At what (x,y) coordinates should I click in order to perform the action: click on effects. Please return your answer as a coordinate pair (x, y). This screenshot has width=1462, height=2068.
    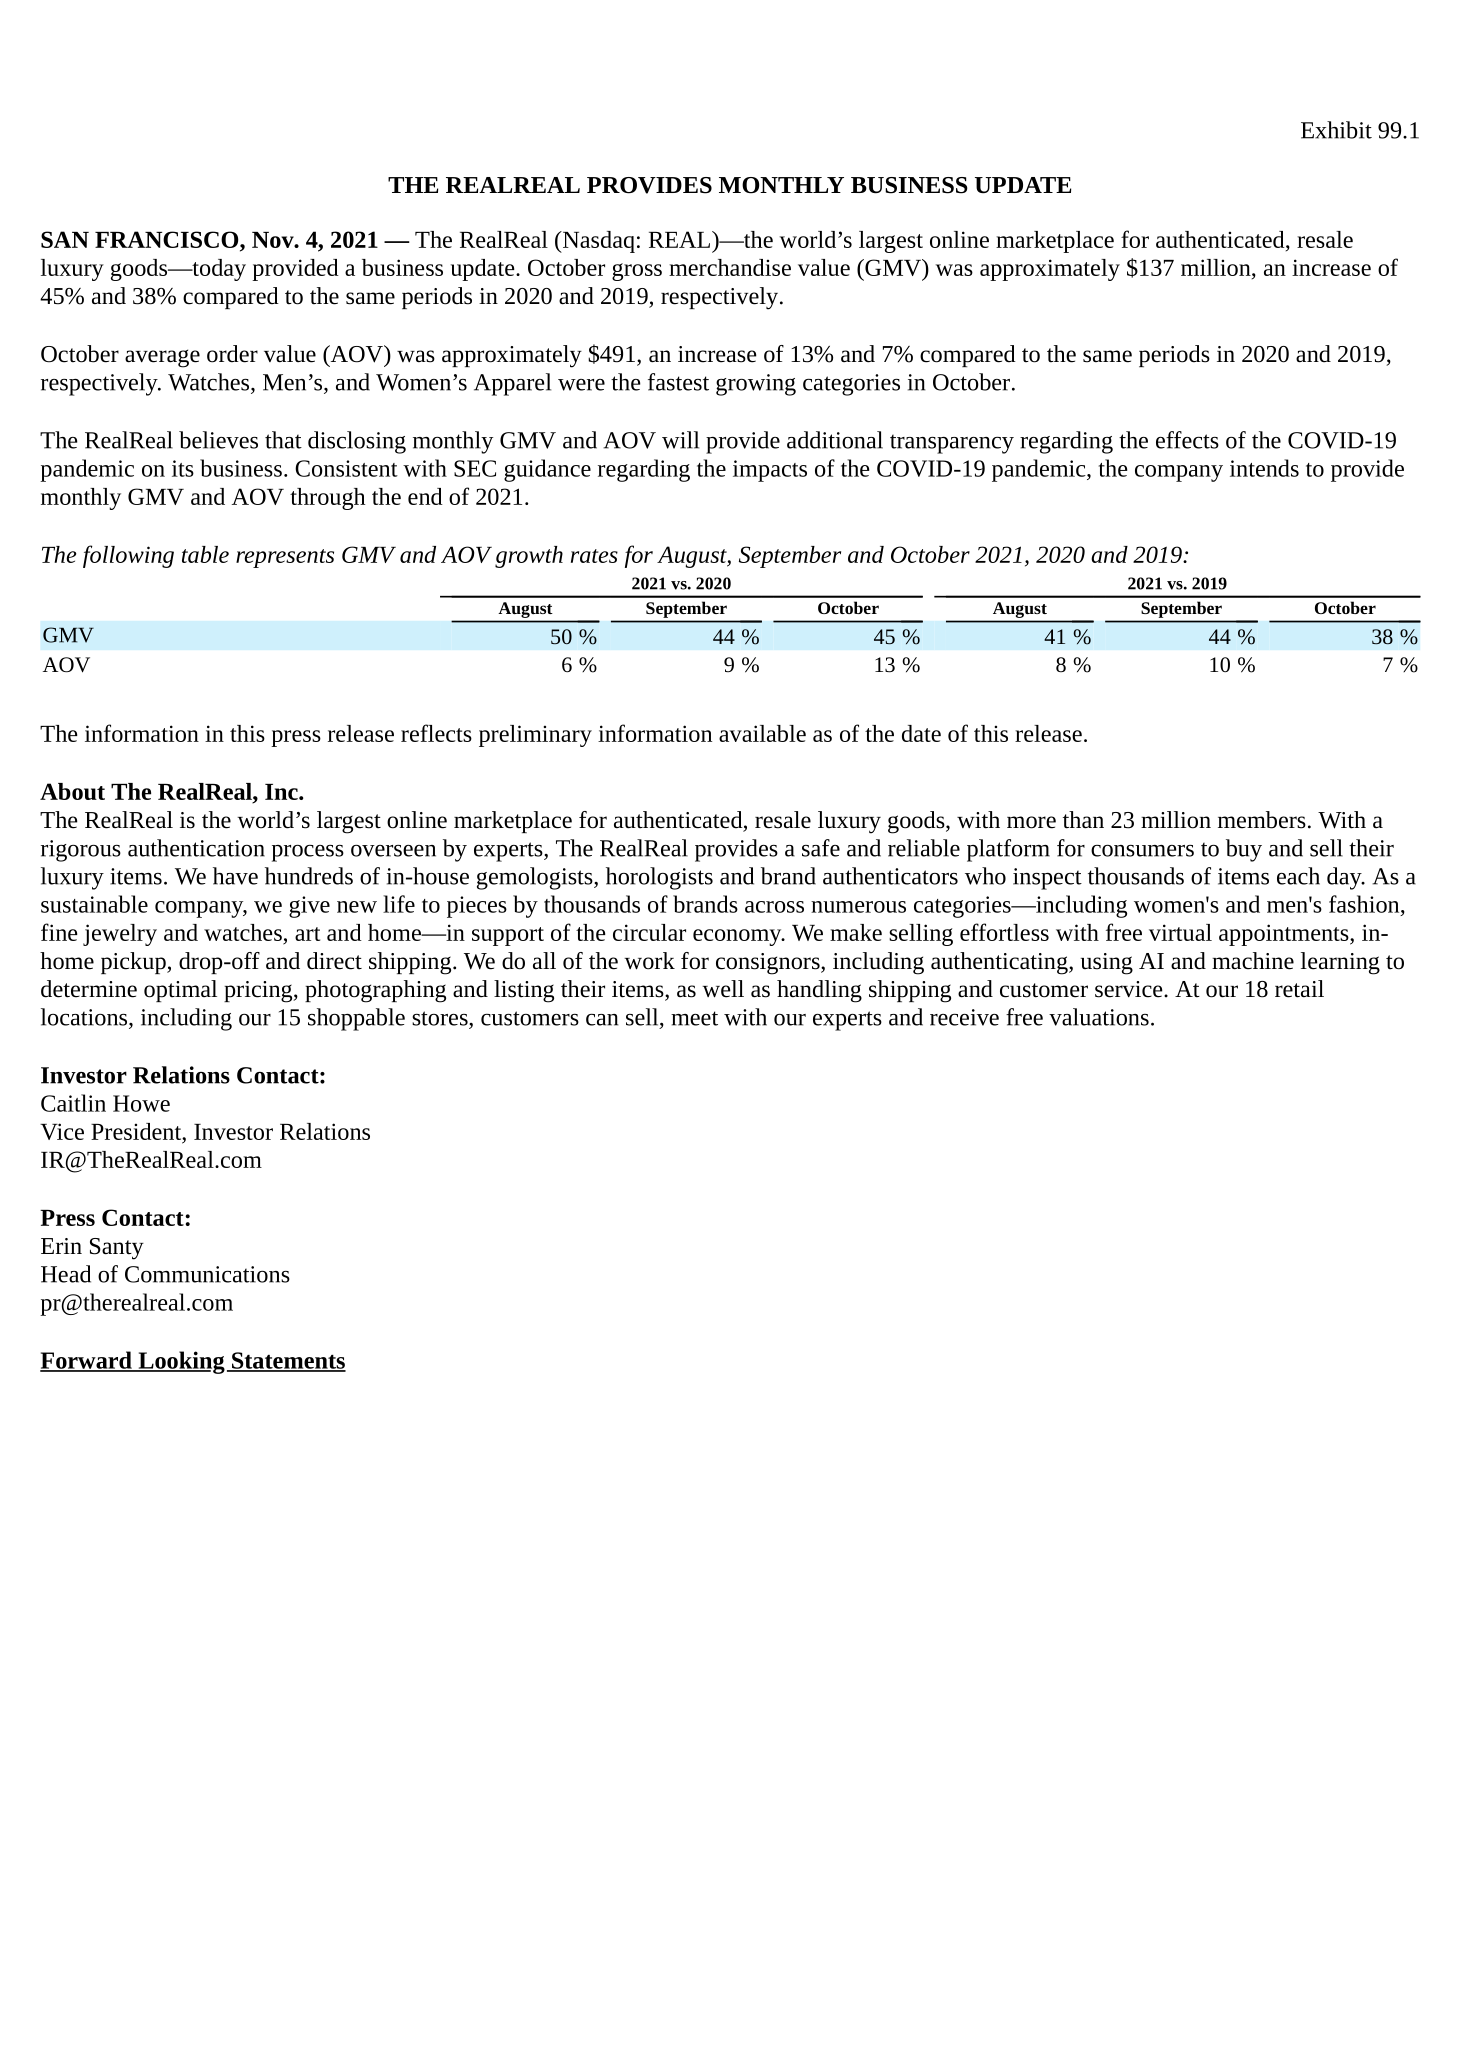
    Looking at the image, I should click on (1187, 440).
